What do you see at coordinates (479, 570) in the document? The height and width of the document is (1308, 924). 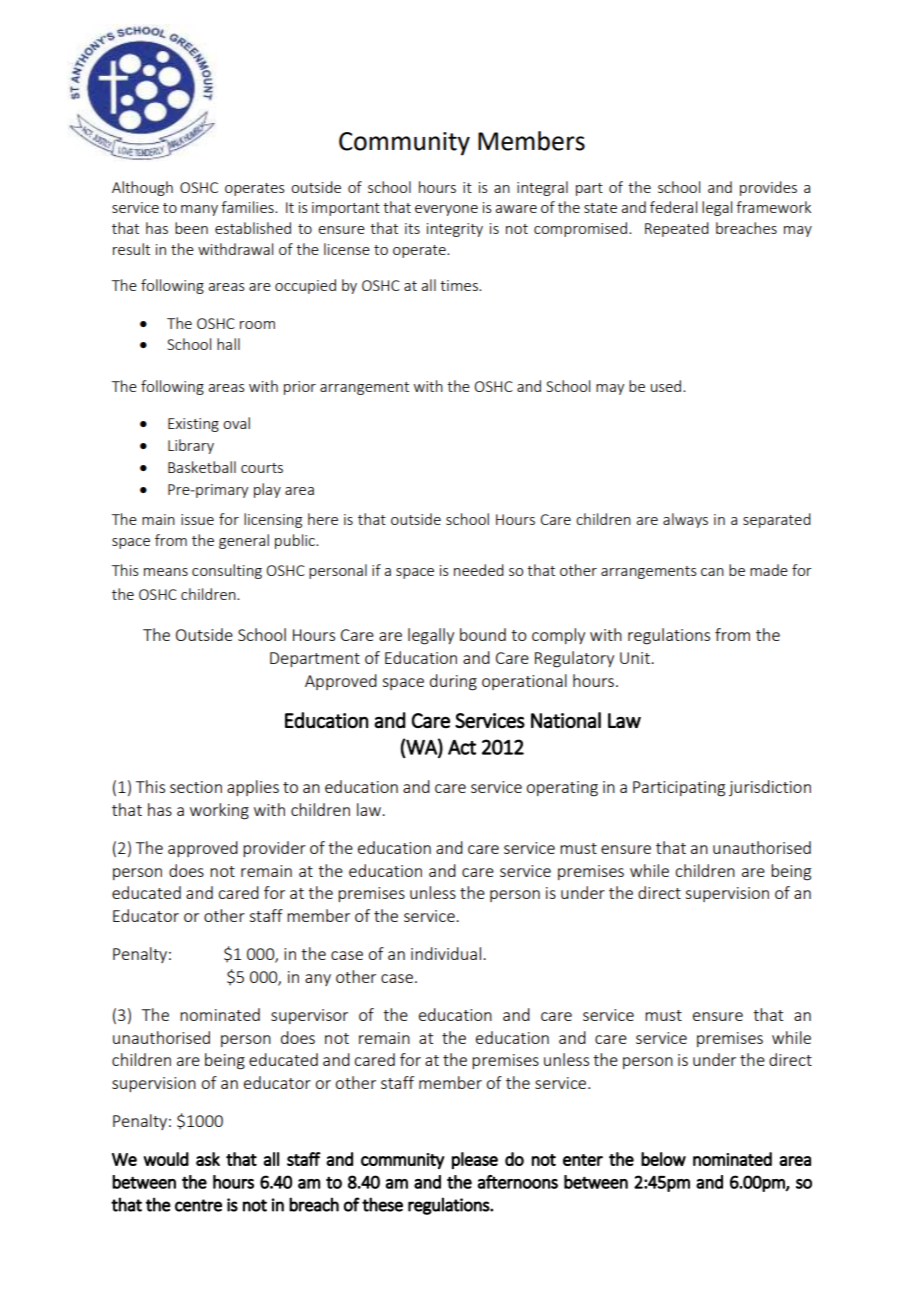 I see `needed` at bounding box center [479, 570].
